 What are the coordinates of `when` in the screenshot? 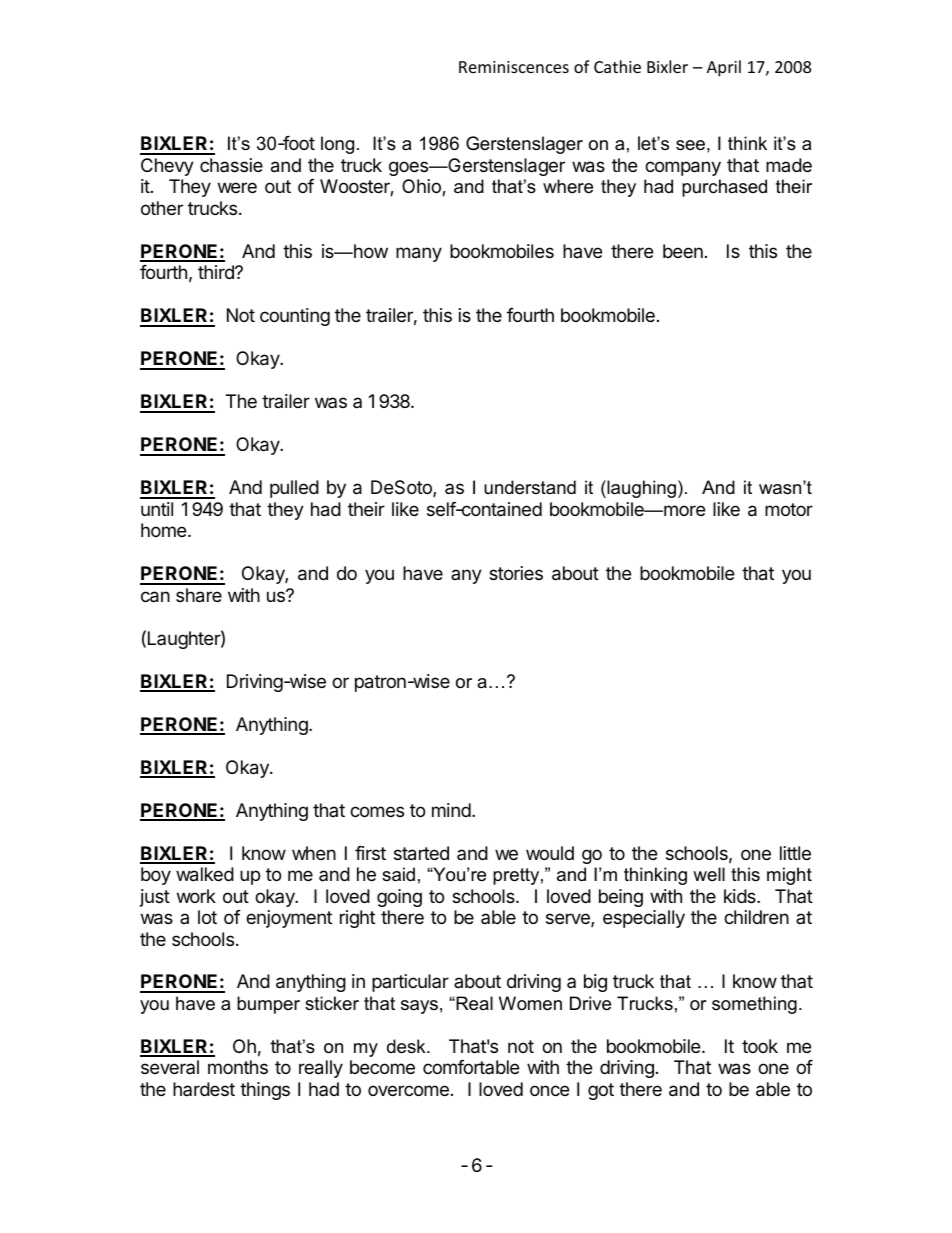 It's located at (314, 853).
